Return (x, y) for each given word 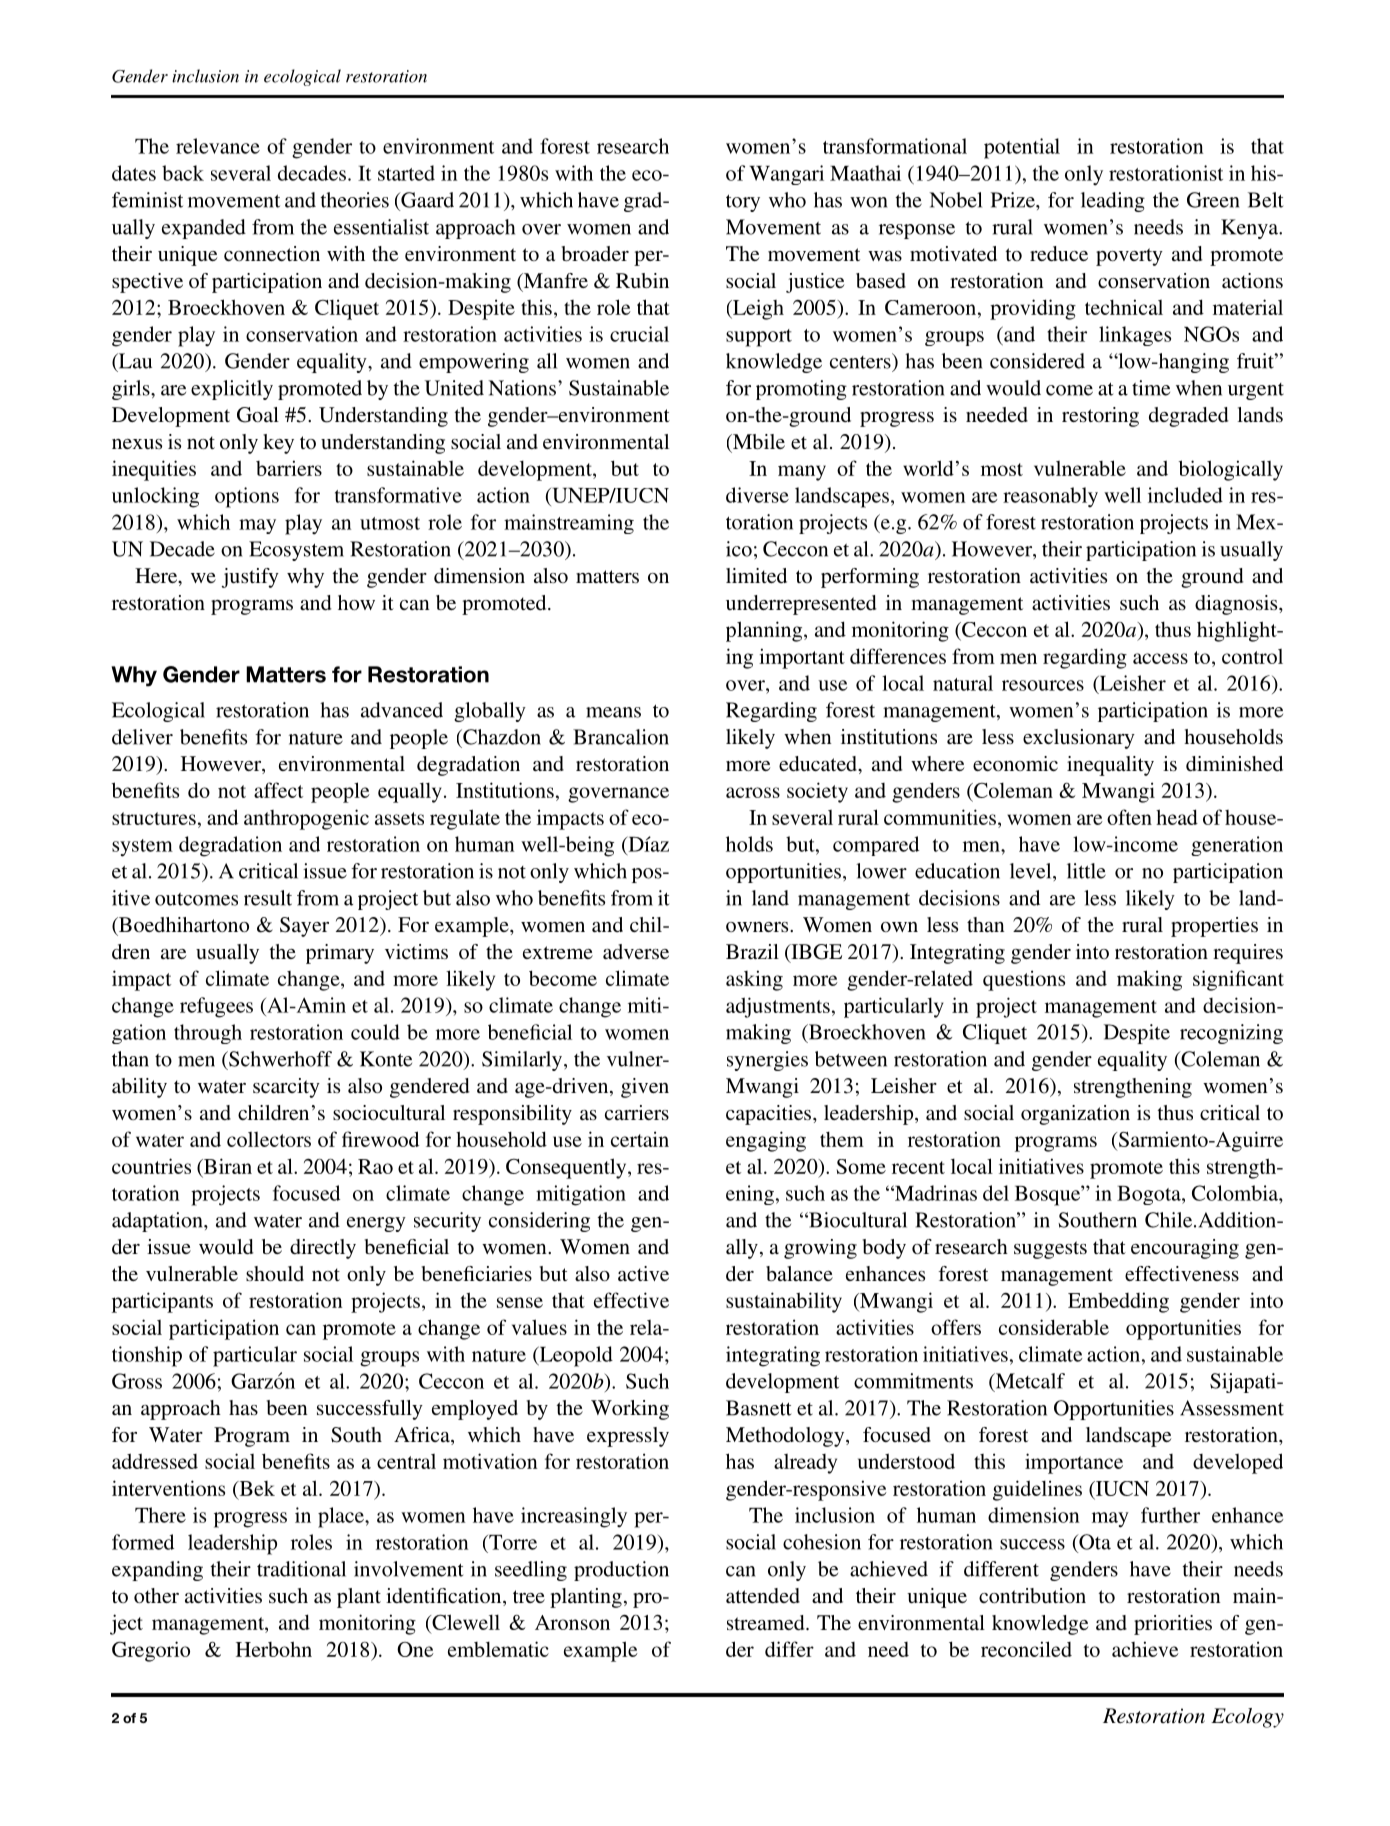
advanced (402, 710)
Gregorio (151, 1651)
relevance (218, 146)
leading (1113, 202)
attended (763, 1595)
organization (1075, 1115)
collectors (269, 1139)
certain (640, 1139)
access (1160, 658)
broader (595, 253)
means (613, 712)
